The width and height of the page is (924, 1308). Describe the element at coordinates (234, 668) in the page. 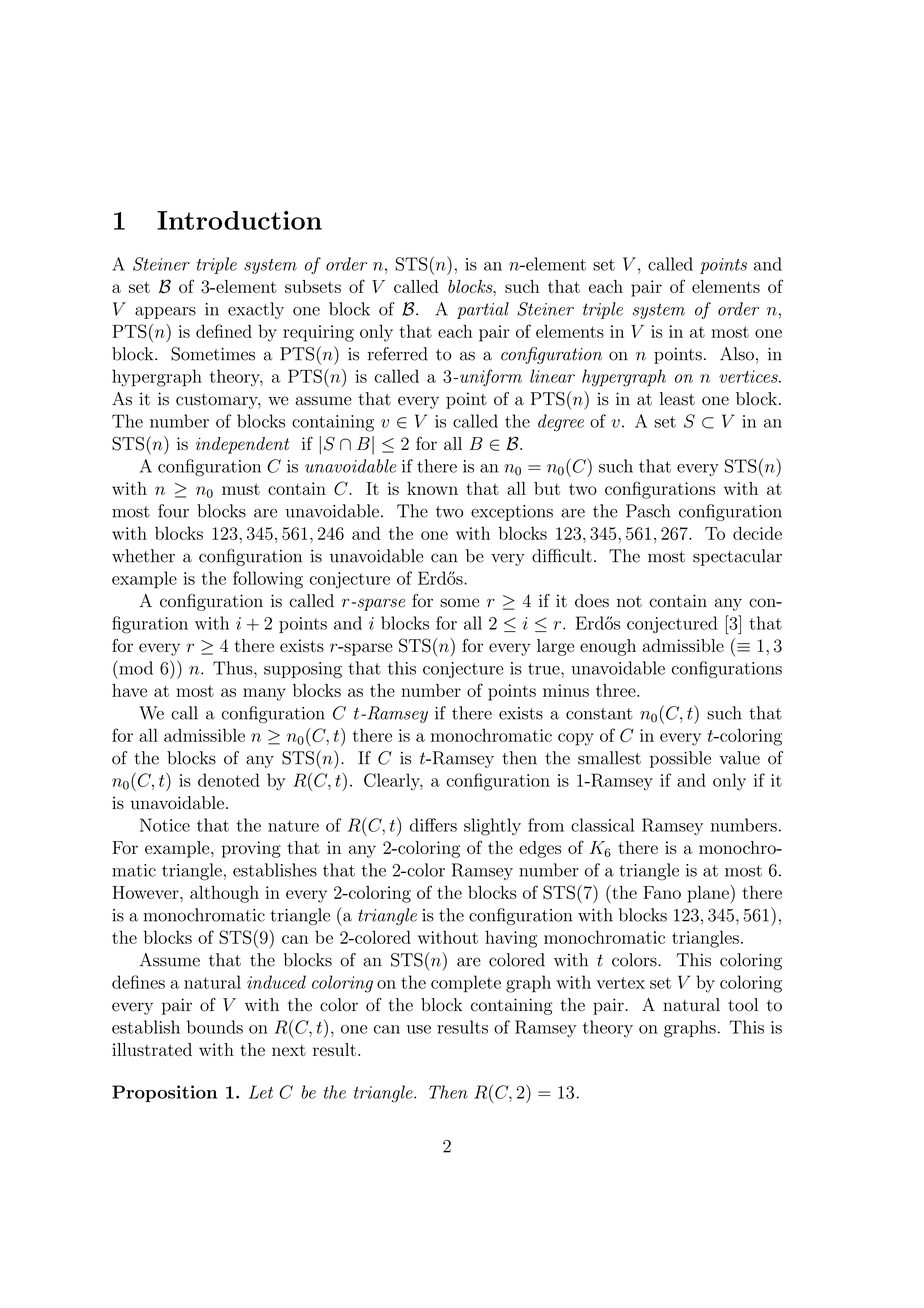

I see `Thus` at that location.
